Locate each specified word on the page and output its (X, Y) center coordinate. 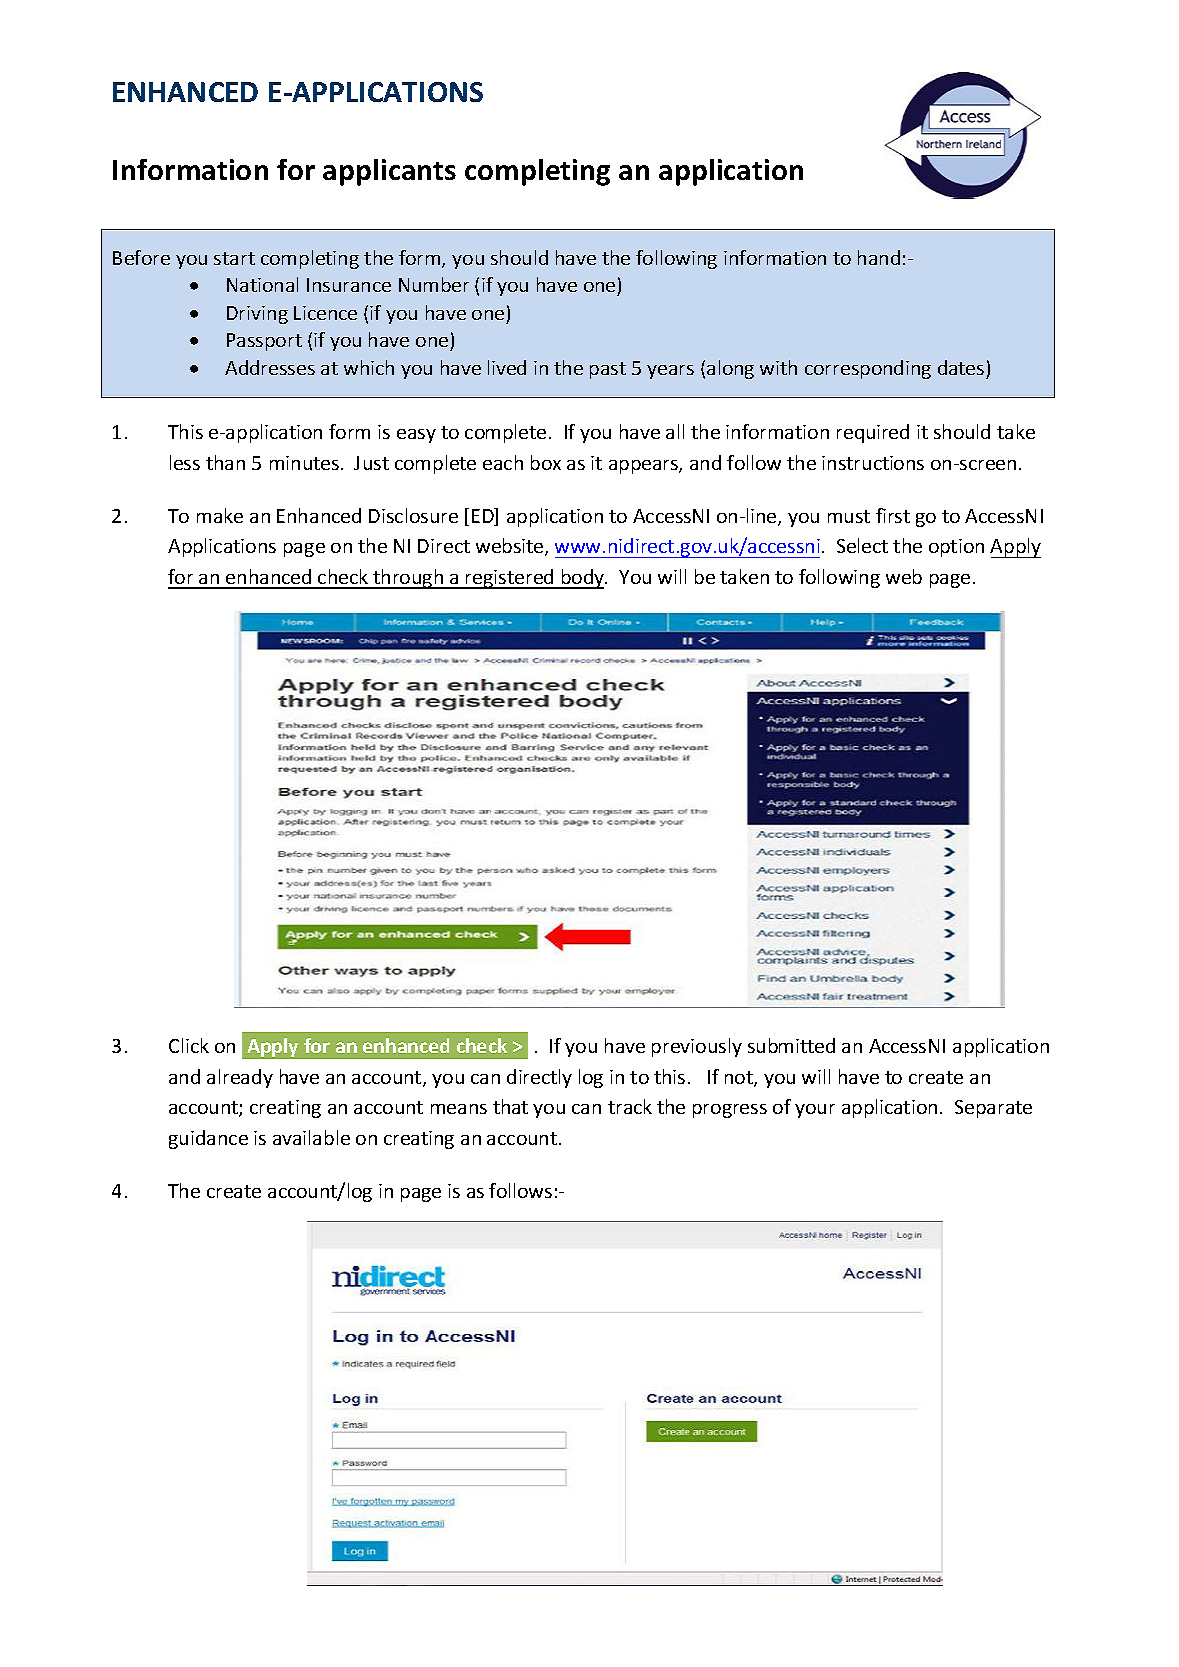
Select (862, 545)
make (220, 515)
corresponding (868, 369)
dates (961, 367)
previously (697, 1047)
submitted (791, 1045)
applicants (389, 172)
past (608, 370)
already (240, 1078)
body (583, 579)
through (408, 579)
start (234, 258)
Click (189, 1045)
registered (510, 579)
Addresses (270, 367)
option (956, 548)
